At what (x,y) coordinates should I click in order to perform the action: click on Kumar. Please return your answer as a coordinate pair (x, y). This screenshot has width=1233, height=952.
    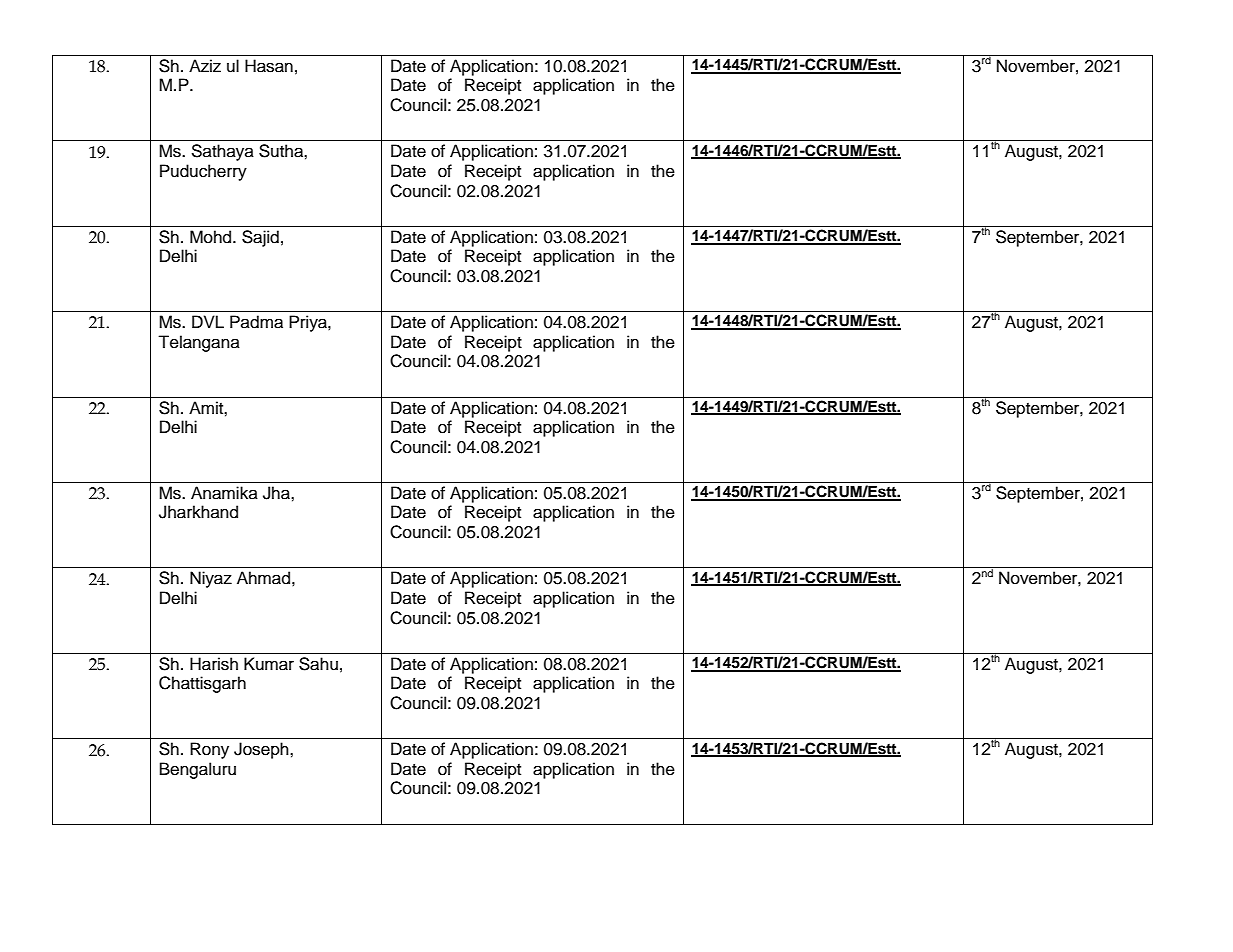
    Looking at the image, I should click on (269, 664).
